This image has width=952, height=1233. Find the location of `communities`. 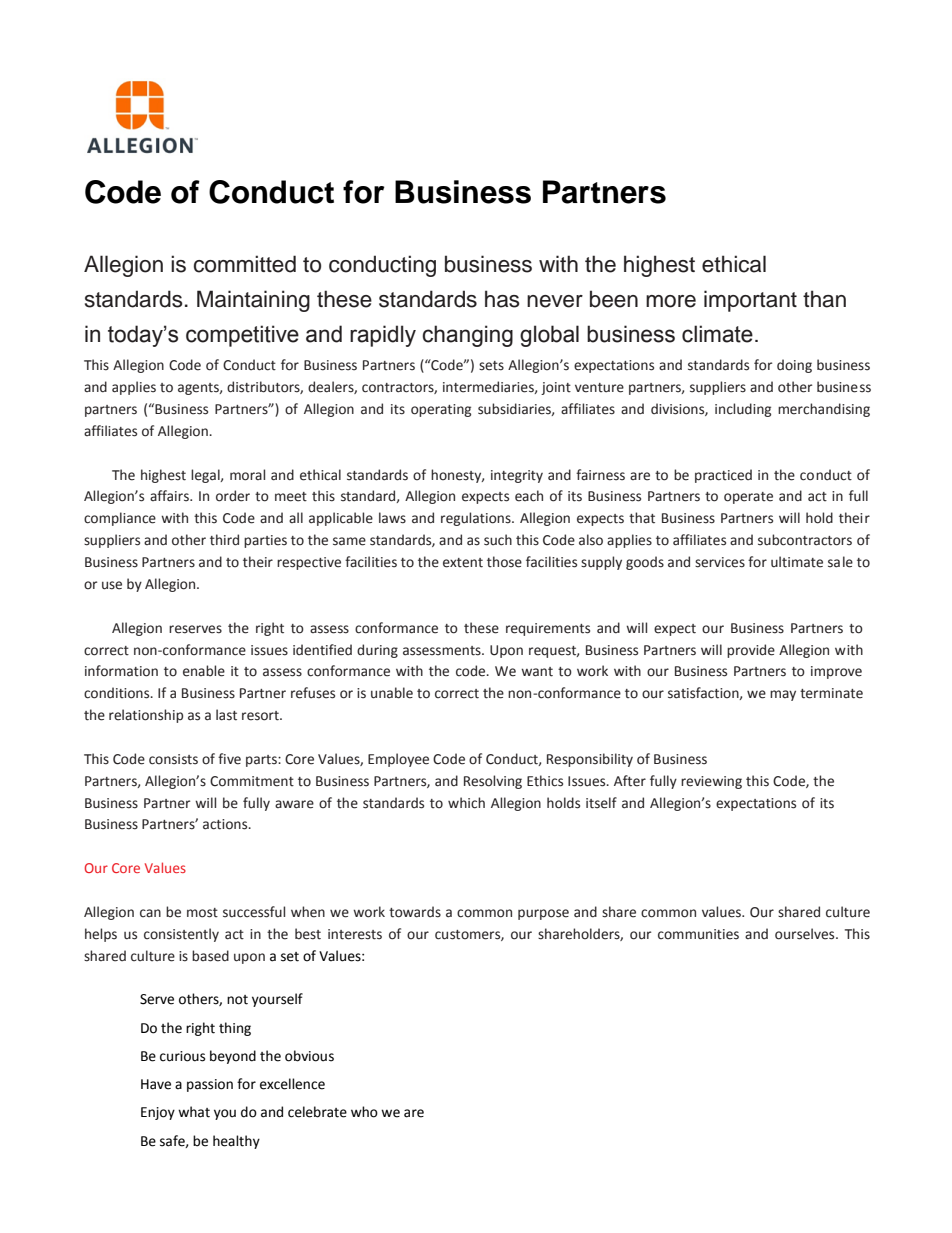

communities is located at coordinates (698, 934).
